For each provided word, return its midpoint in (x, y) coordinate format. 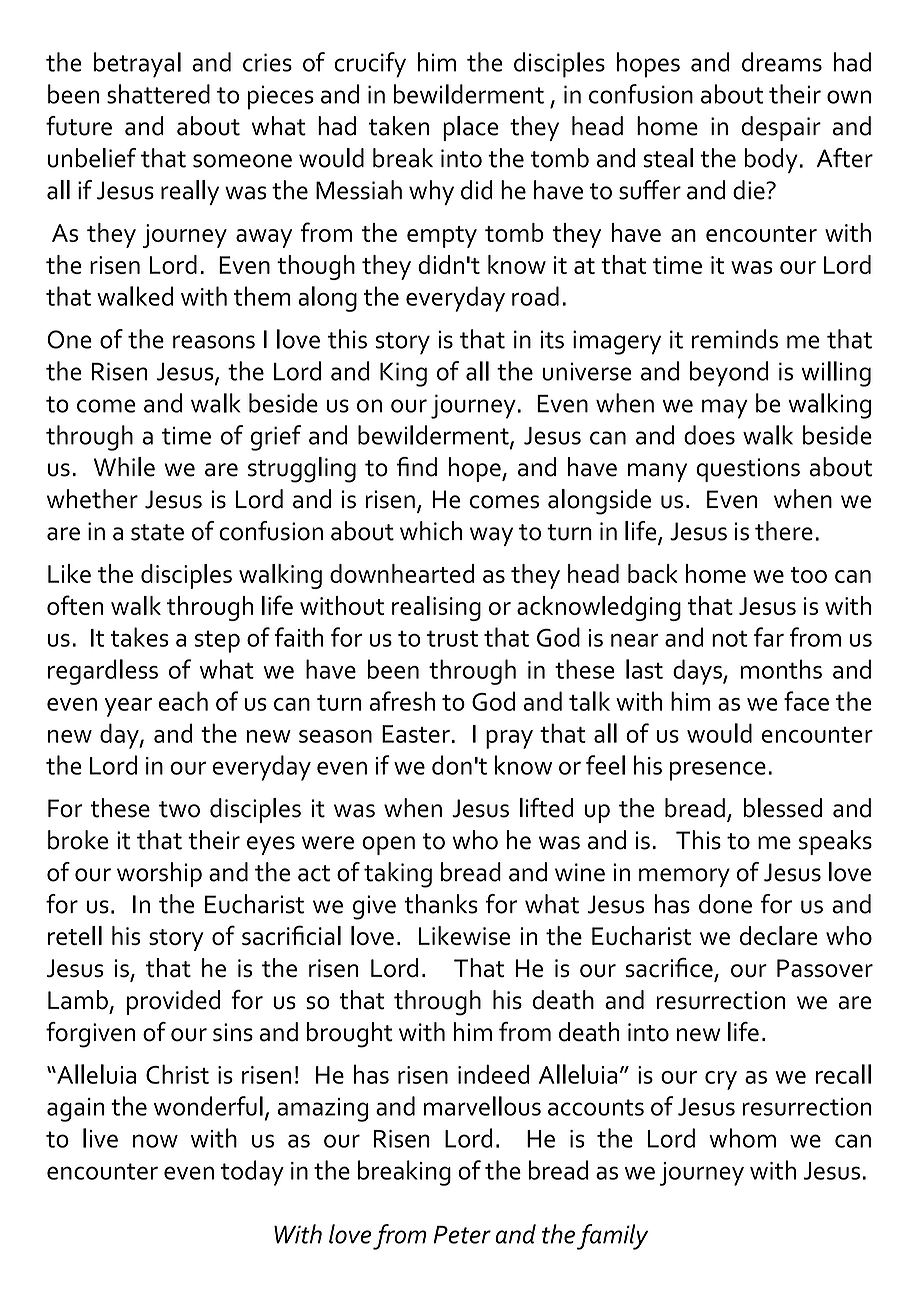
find (416, 467)
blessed (783, 808)
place (470, 128)
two (179, 809)
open (388, 845)
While (124, 467)
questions (748, 470)
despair (781, 128)
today (252, 1173)
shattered (158, 94)
